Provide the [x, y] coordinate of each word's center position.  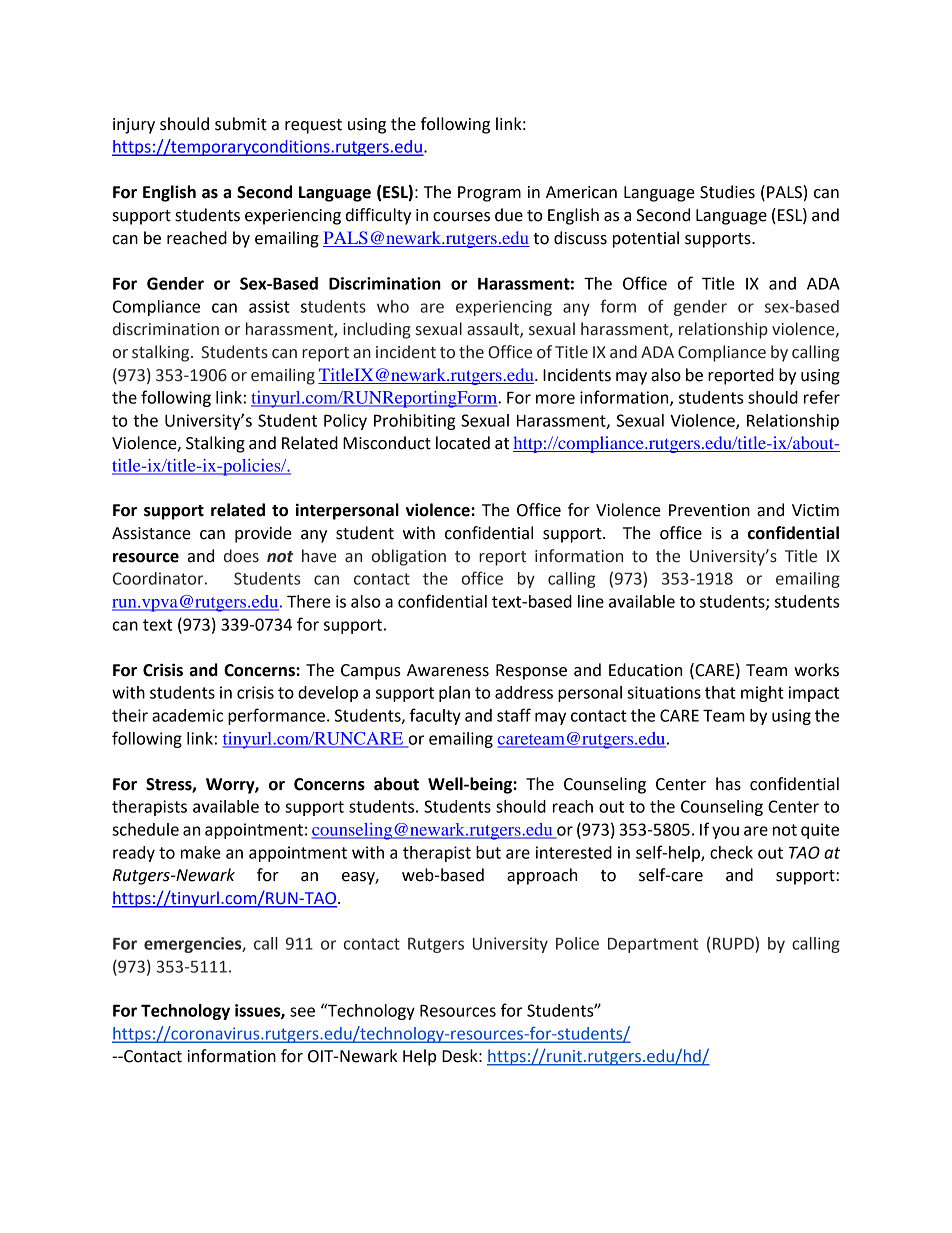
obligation [409, 557]
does [241, 556]
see [302, 1012]
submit [241, 124]
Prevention [709, 510]
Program [489, 194]
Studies [727, 192]
